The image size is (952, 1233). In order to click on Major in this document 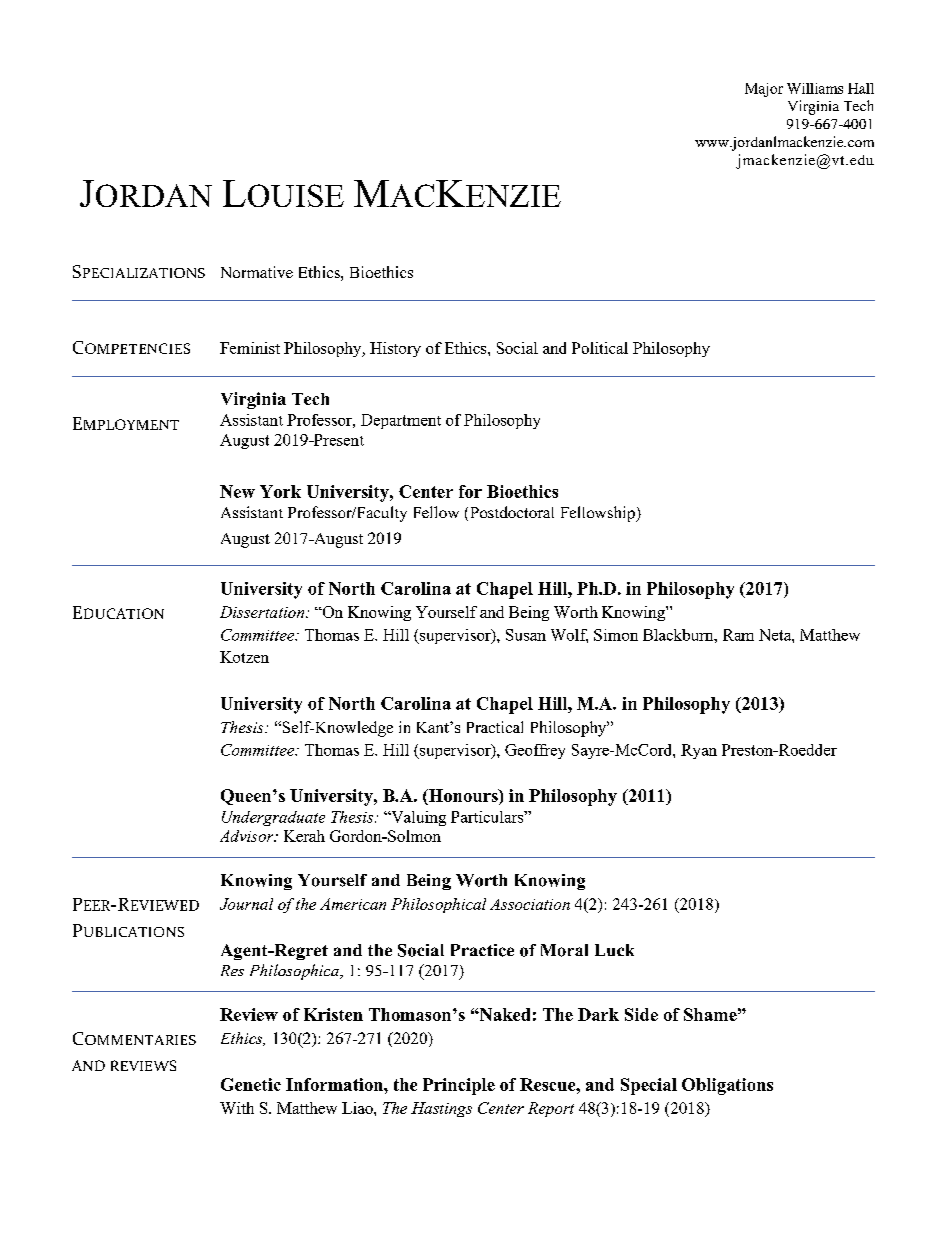, I will do `click(764, 90)`.
